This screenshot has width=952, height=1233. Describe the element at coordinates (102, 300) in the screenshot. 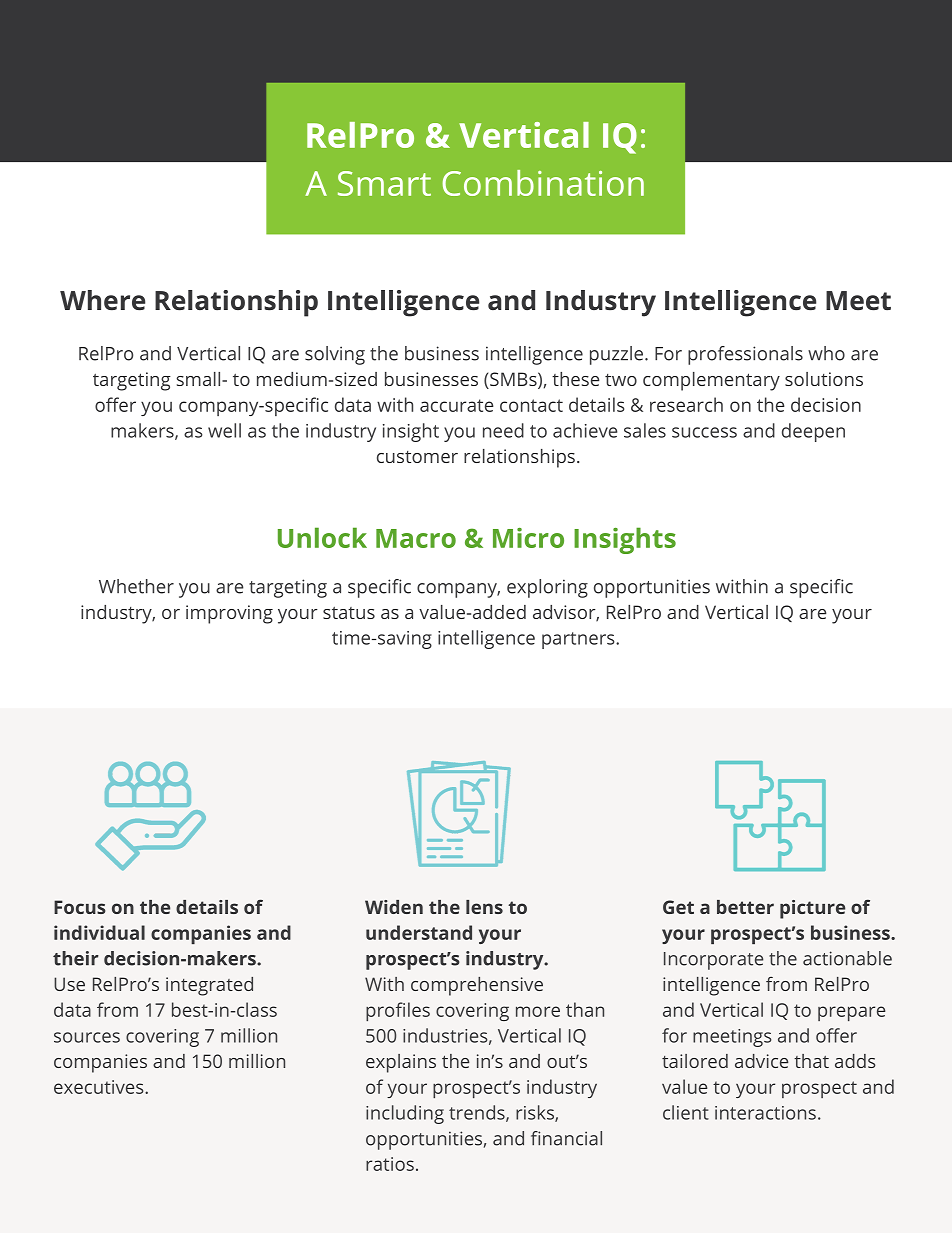

I see `Where` at that location.
